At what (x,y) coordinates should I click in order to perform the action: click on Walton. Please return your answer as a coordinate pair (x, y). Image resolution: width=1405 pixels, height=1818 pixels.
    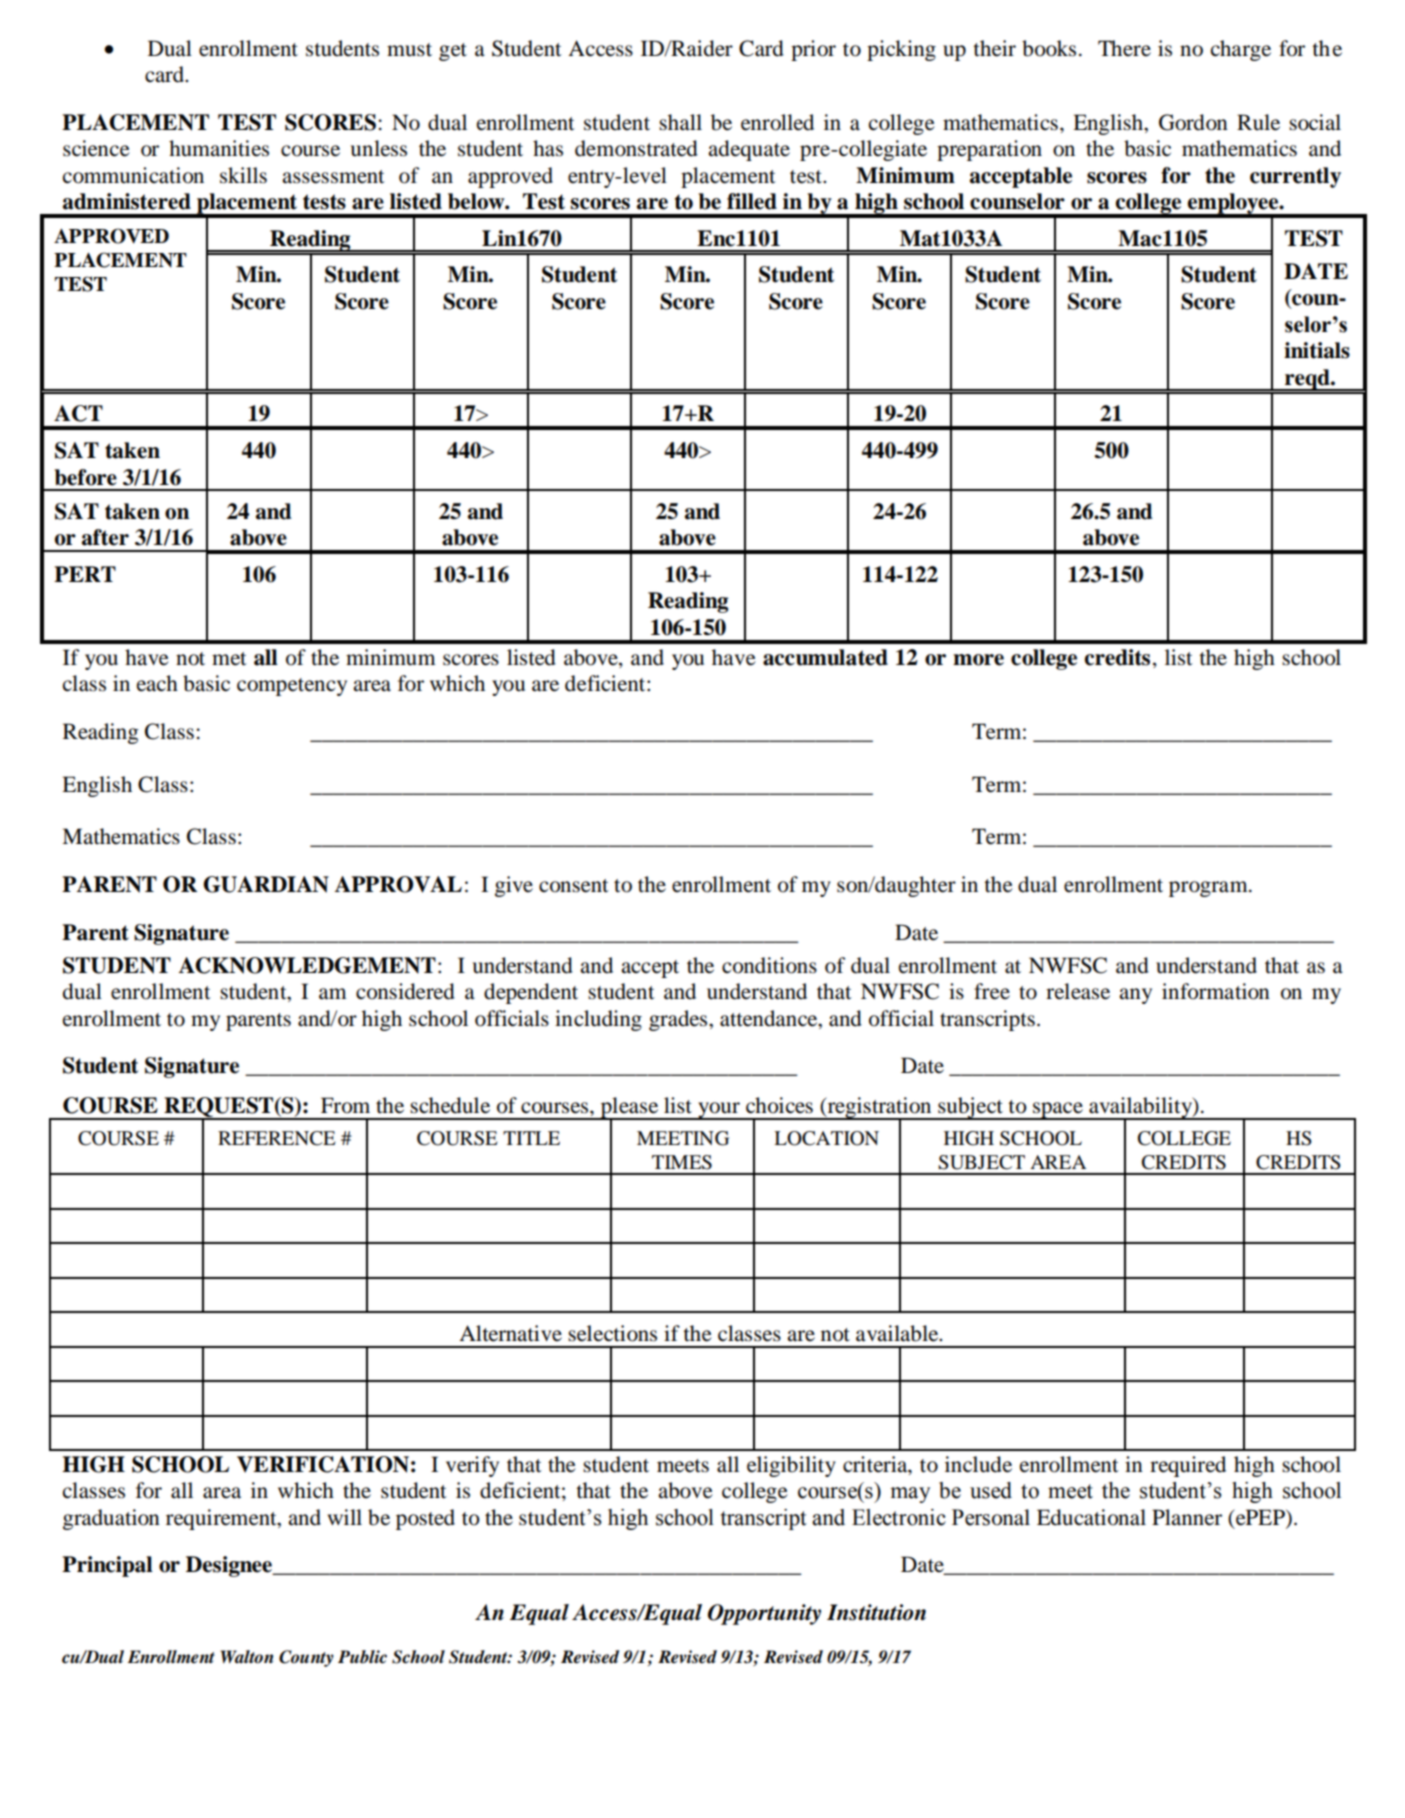
    Looking at the image, I should click on (246, 1657).
